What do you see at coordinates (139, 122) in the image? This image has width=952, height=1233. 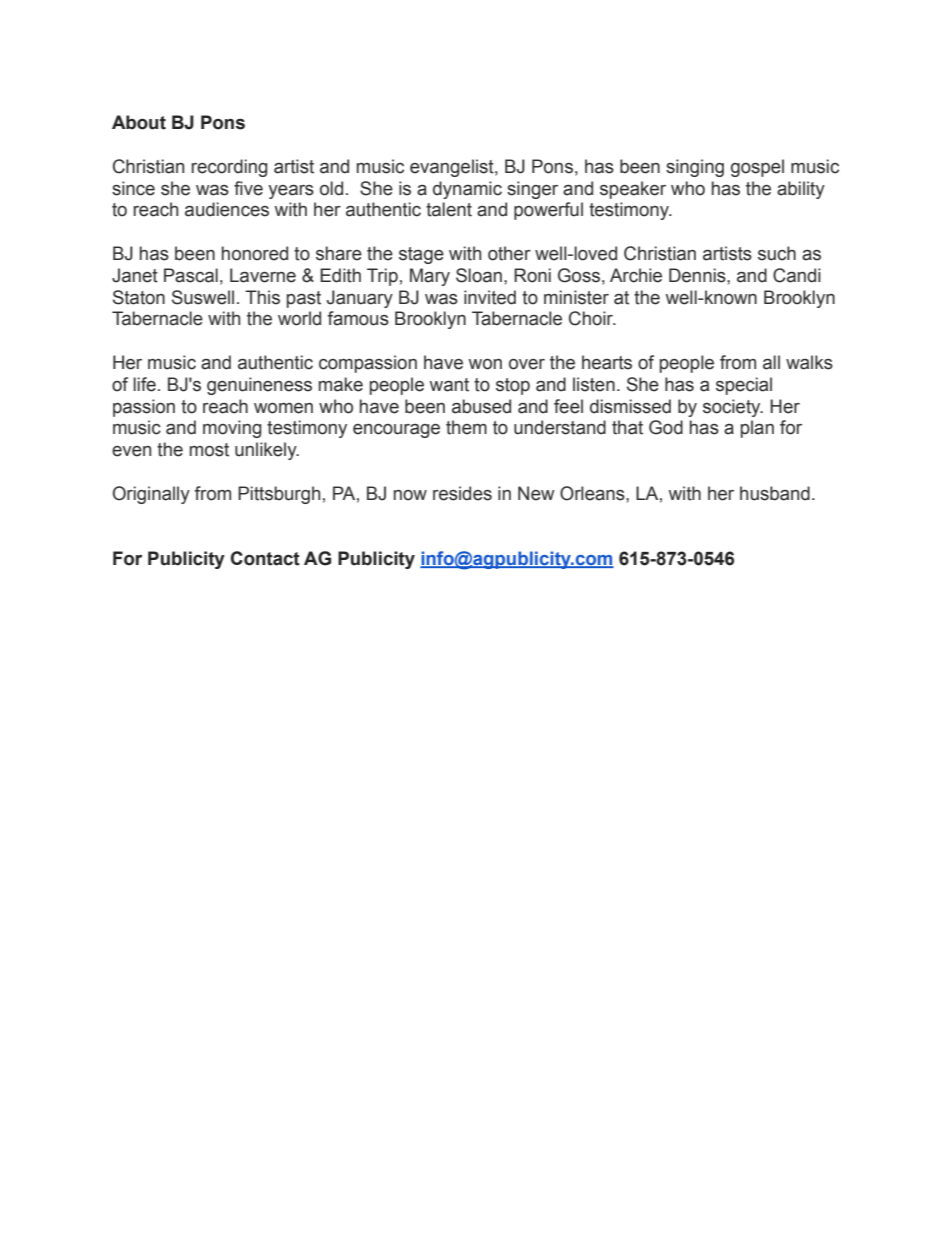 I see `About` at bounding box center [139, 122].
